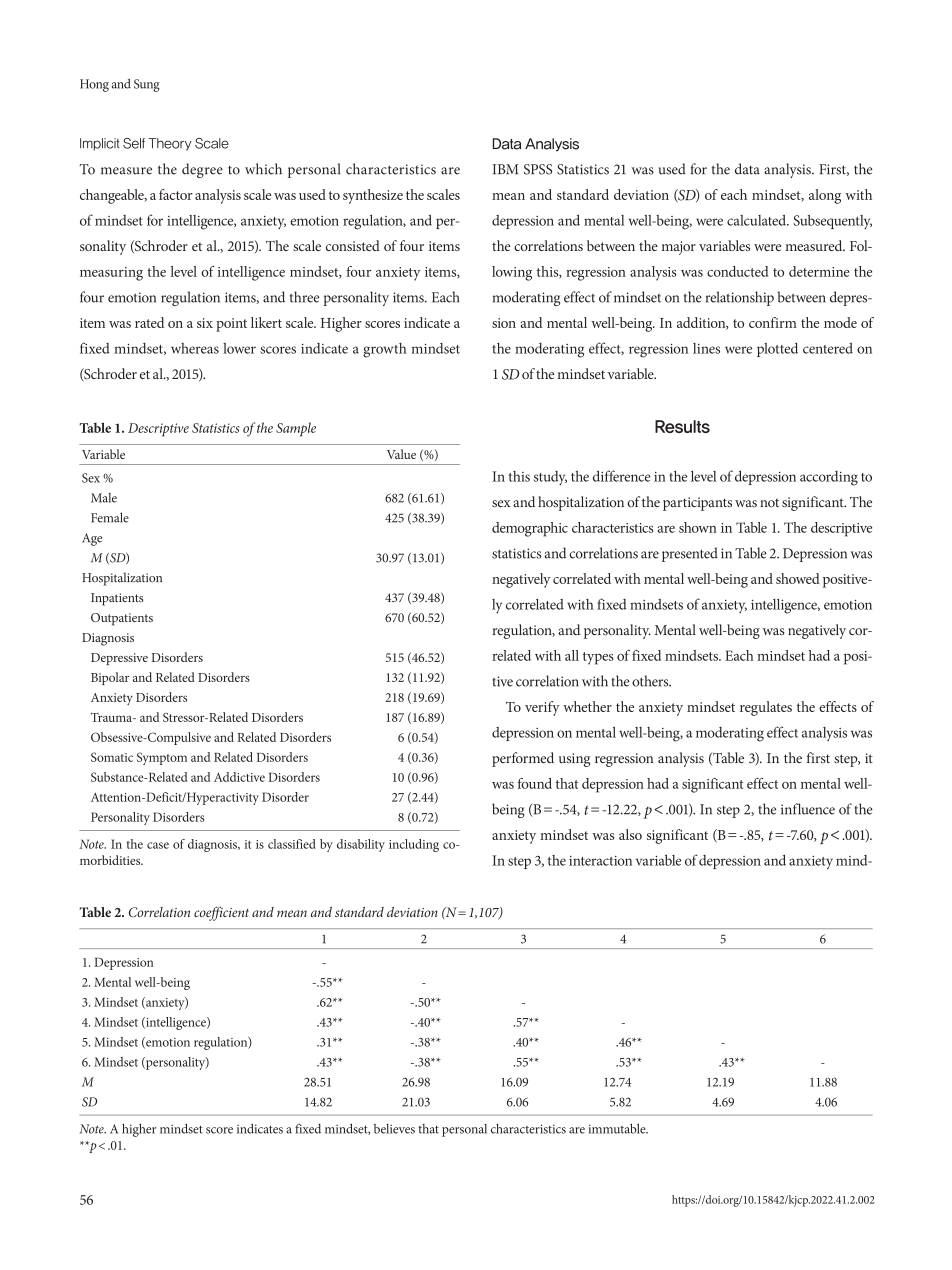 The width and height of the screenshot is (952, 1270). Describe the element at coordinates (158, 845) in the screenshot. I see `case` at that location.
